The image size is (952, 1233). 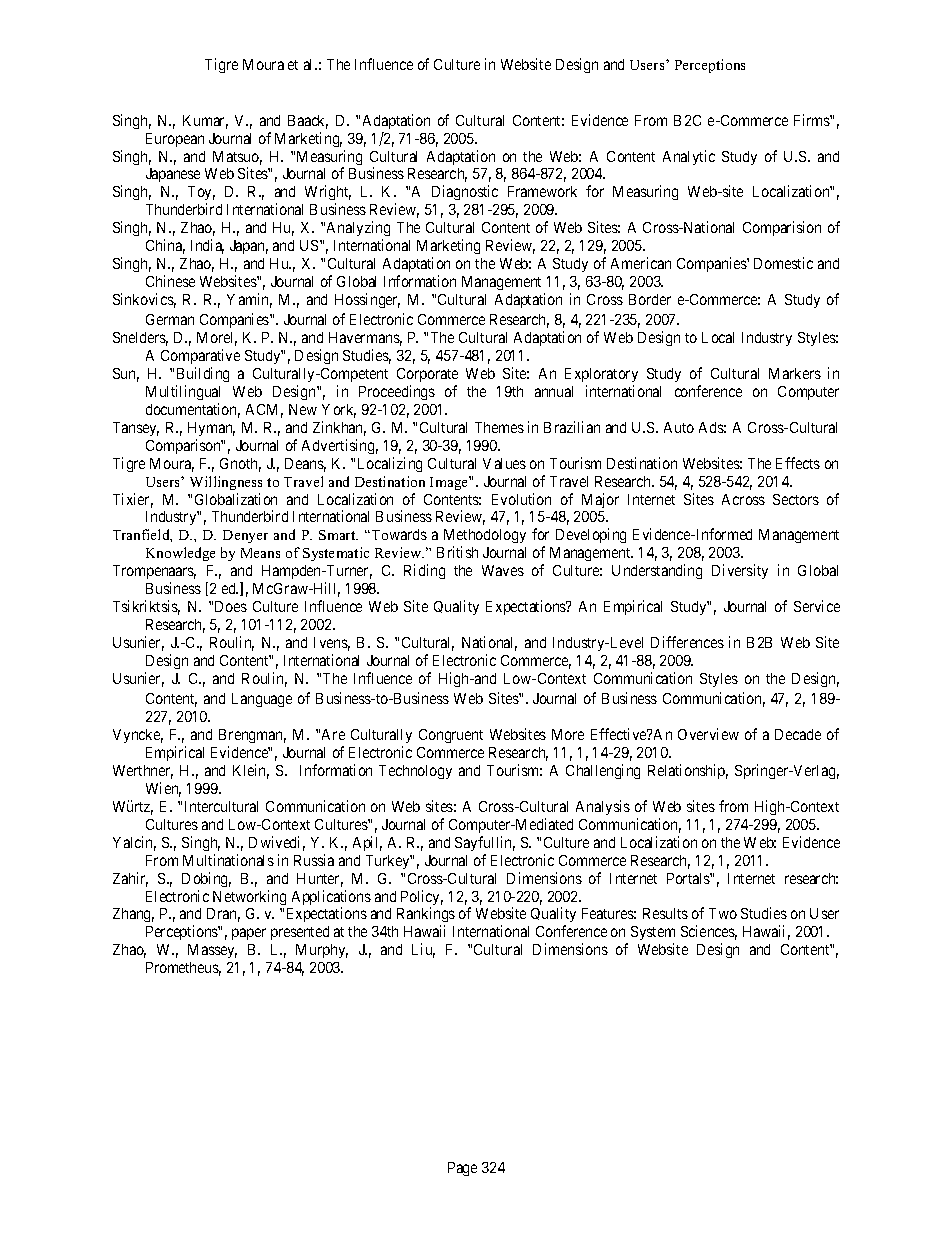 What do you see at coordinates (212, 951) in the image?
I see `Massey` at bounding box center [212, 951].
